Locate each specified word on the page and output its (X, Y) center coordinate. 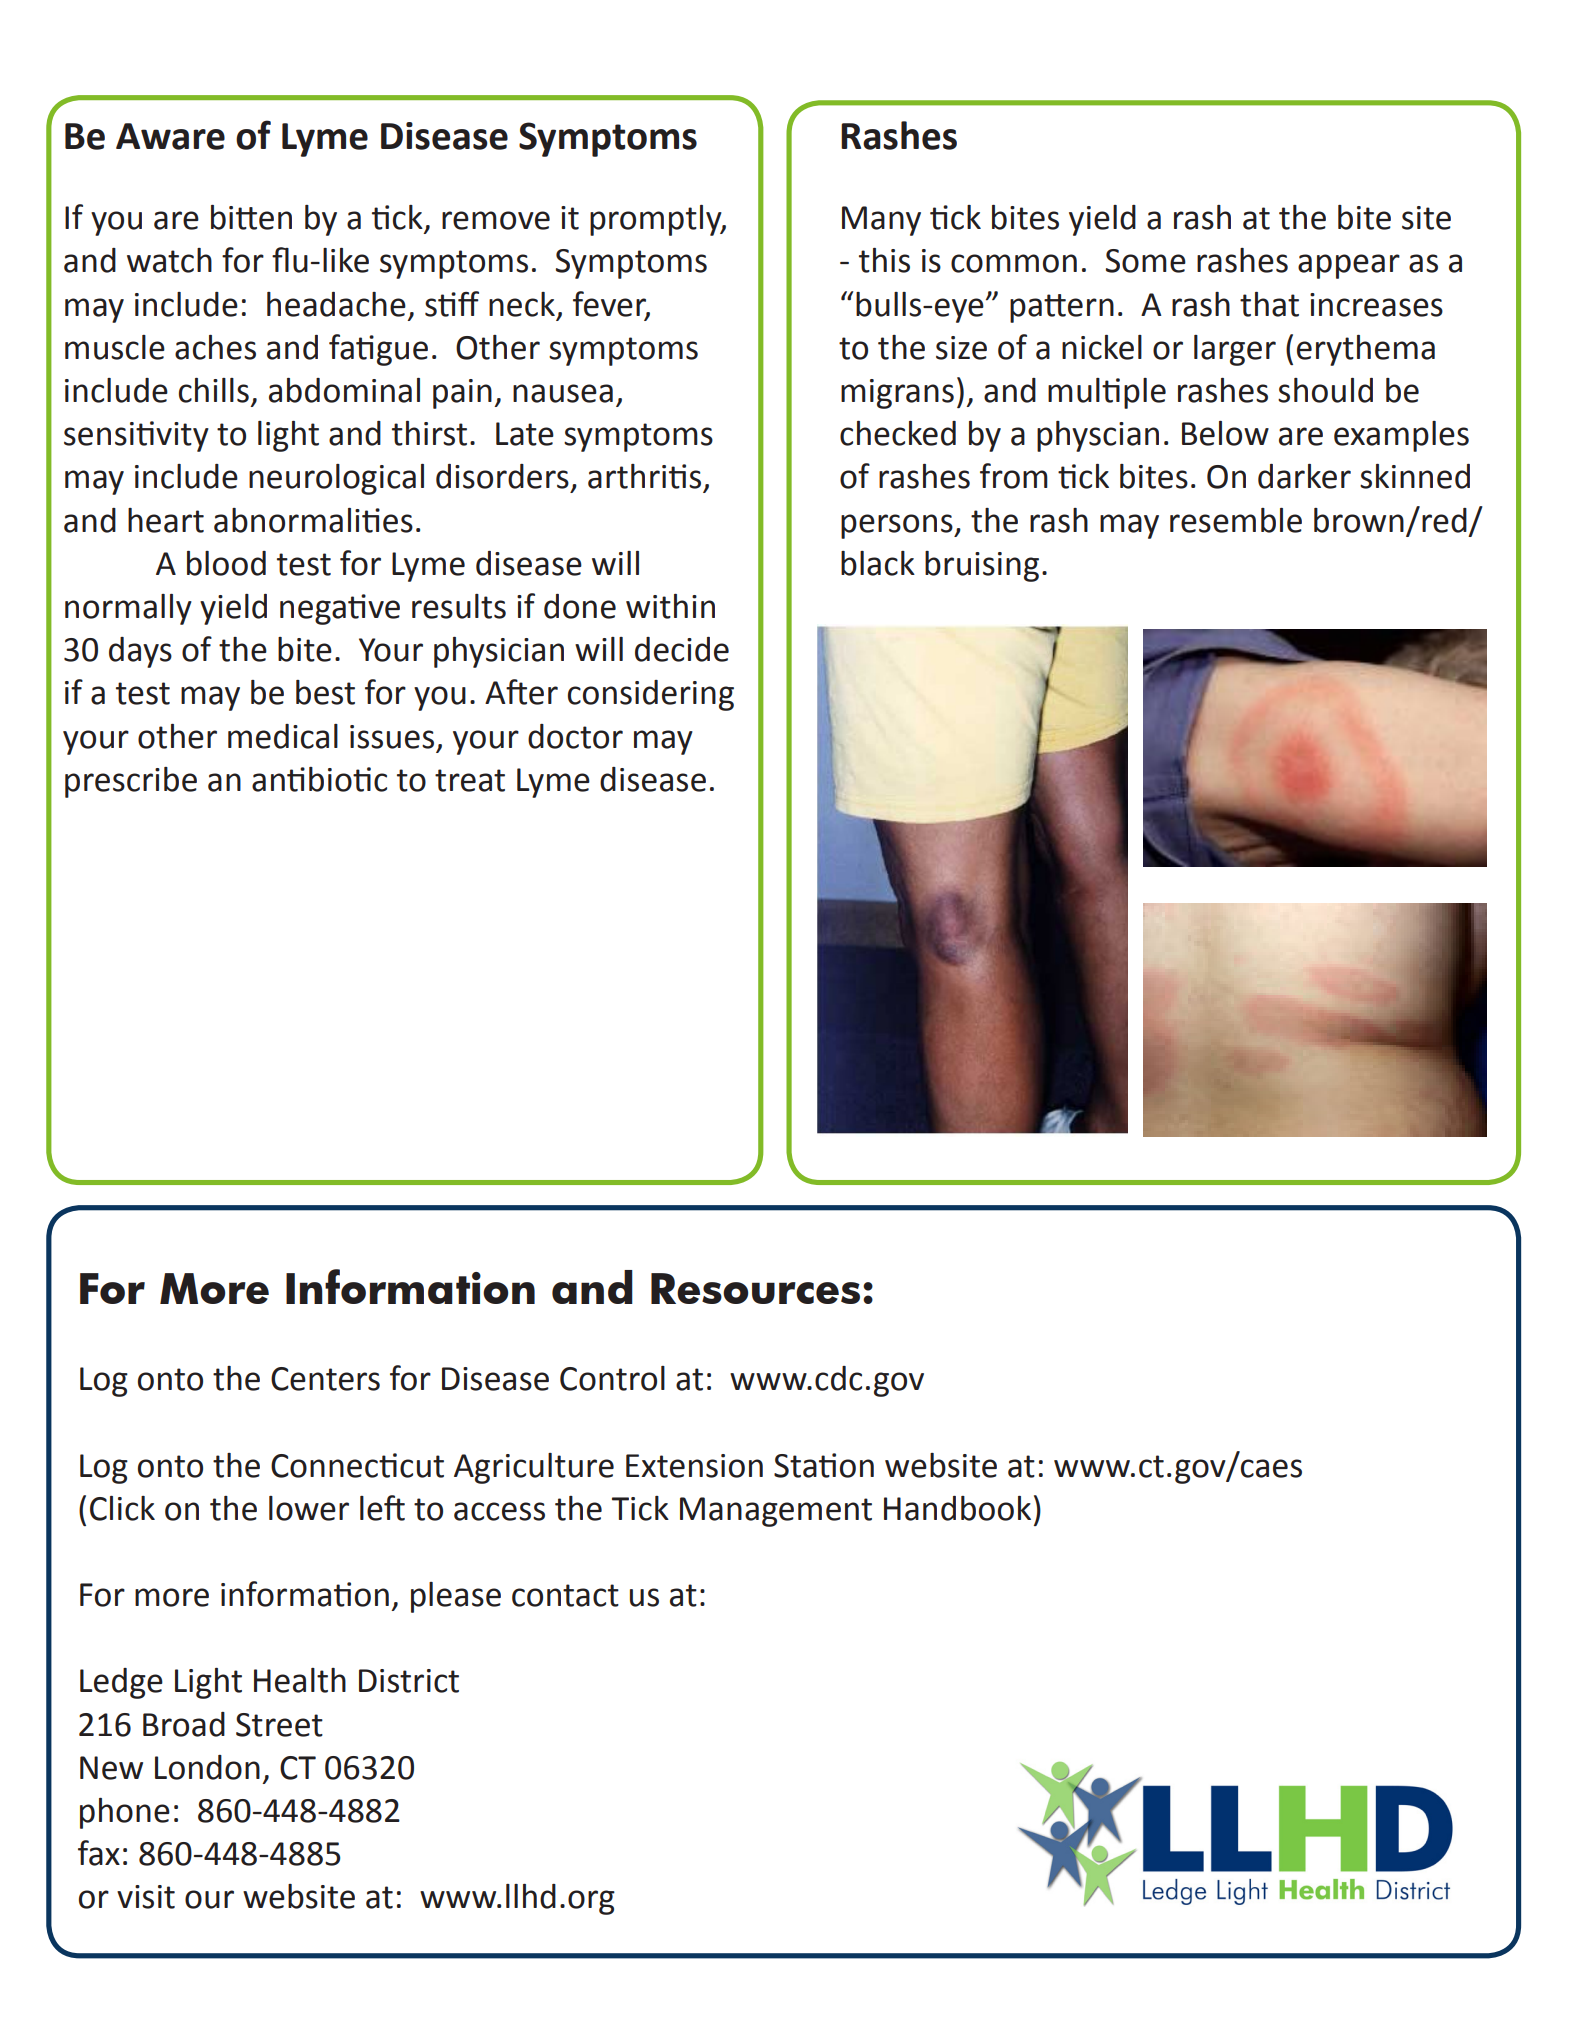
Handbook (957, 1508)
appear (1349, 266)
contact (565, 1595)
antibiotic (319, 779)
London (207, 1767)
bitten (251, 217)
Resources (755, 1288)
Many (881, 221)
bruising (982, 566)
